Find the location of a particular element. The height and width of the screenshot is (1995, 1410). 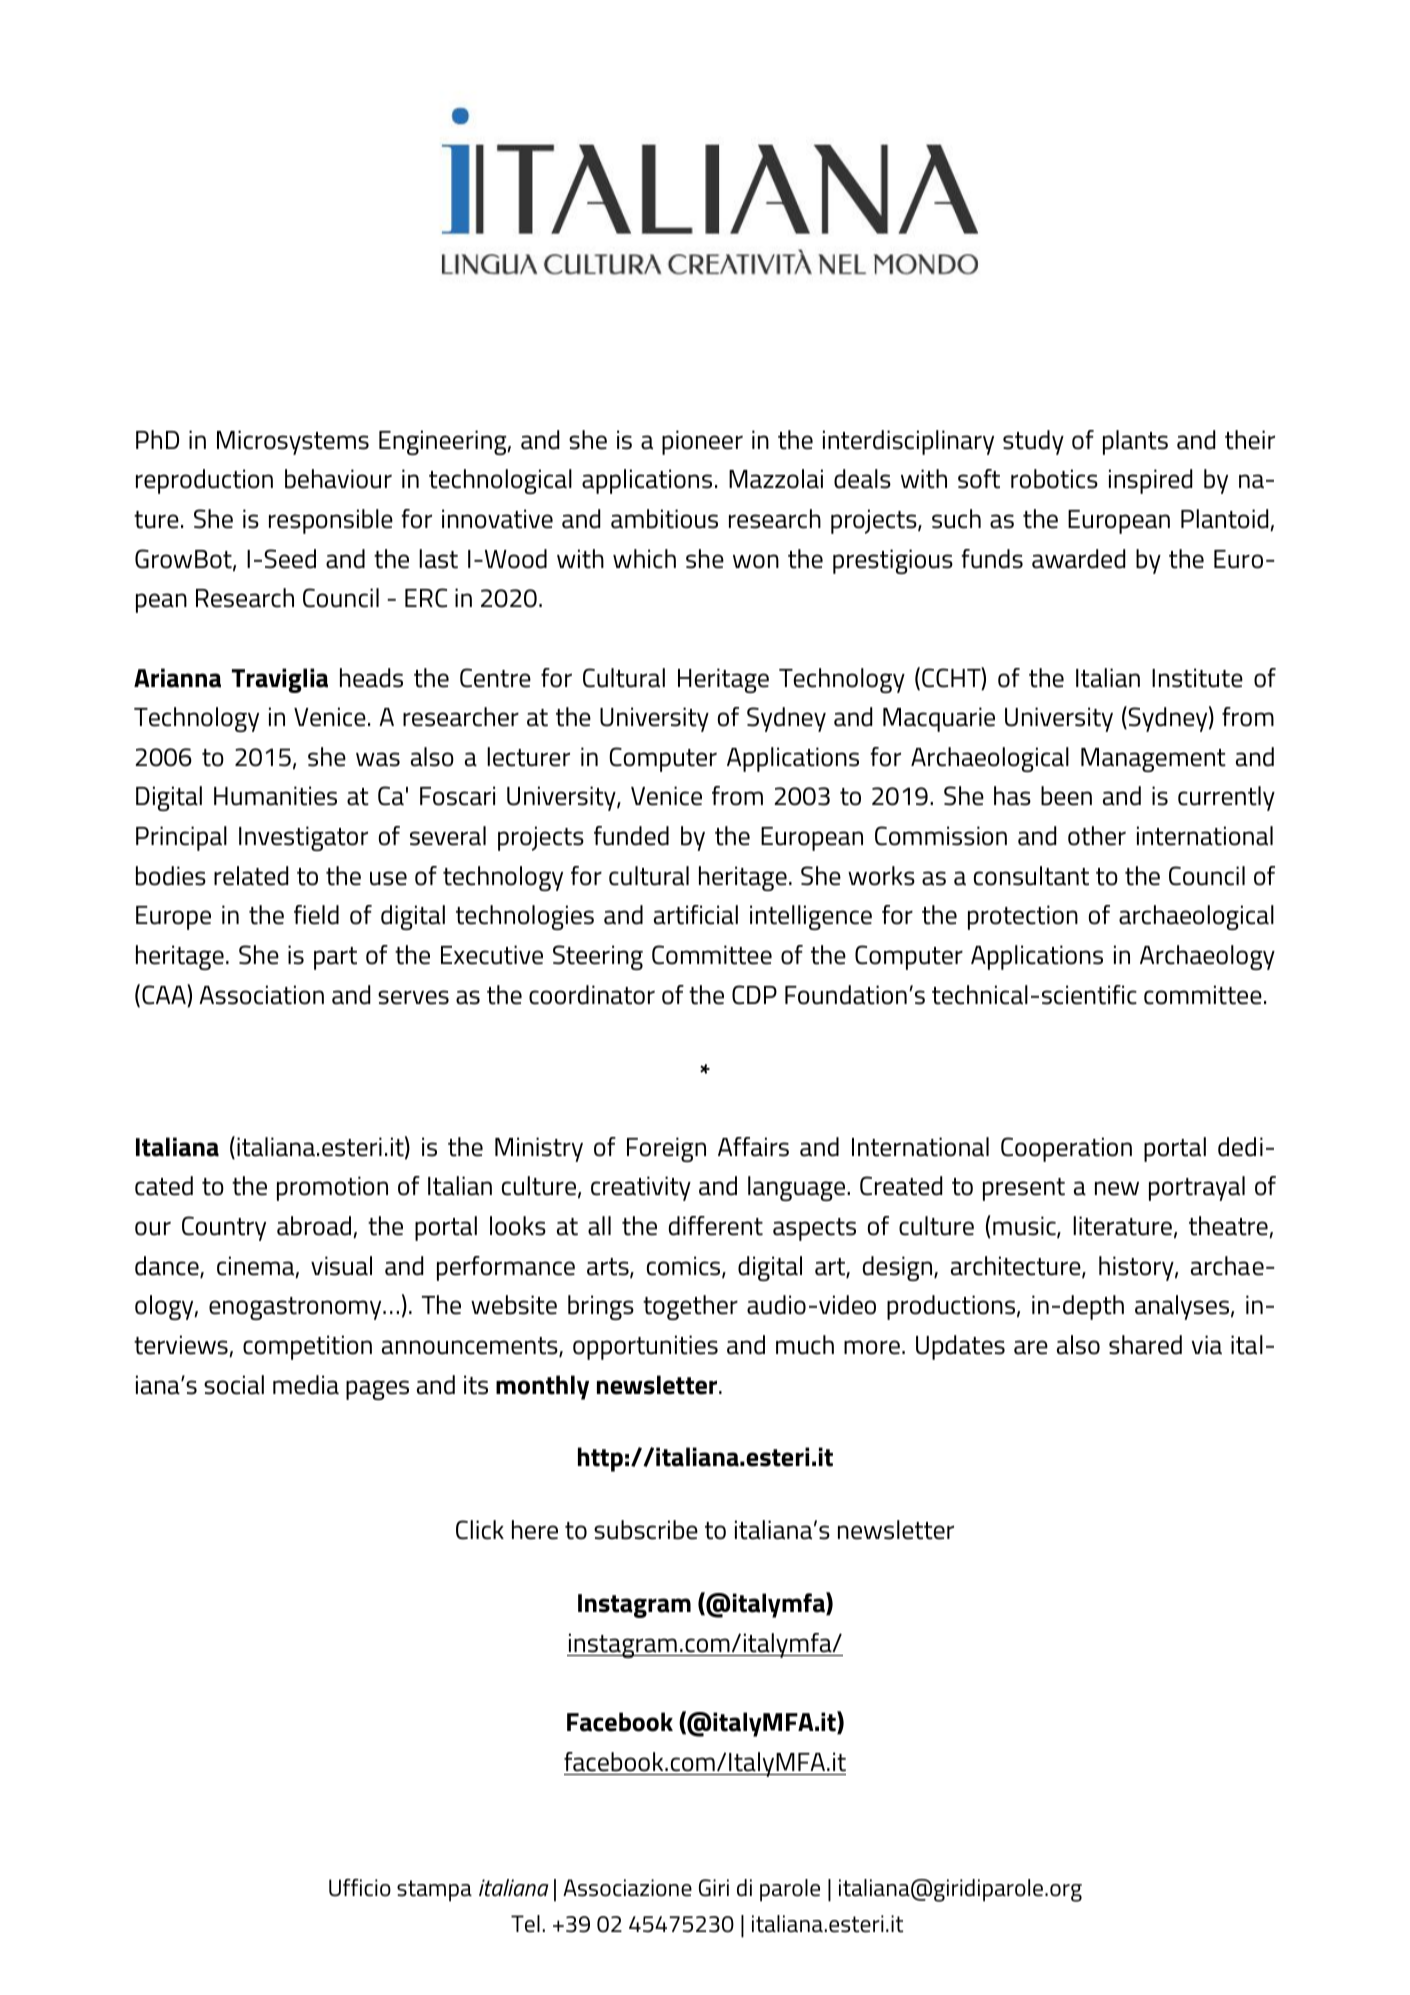

Humanities is located at coordinates (275, 796).
